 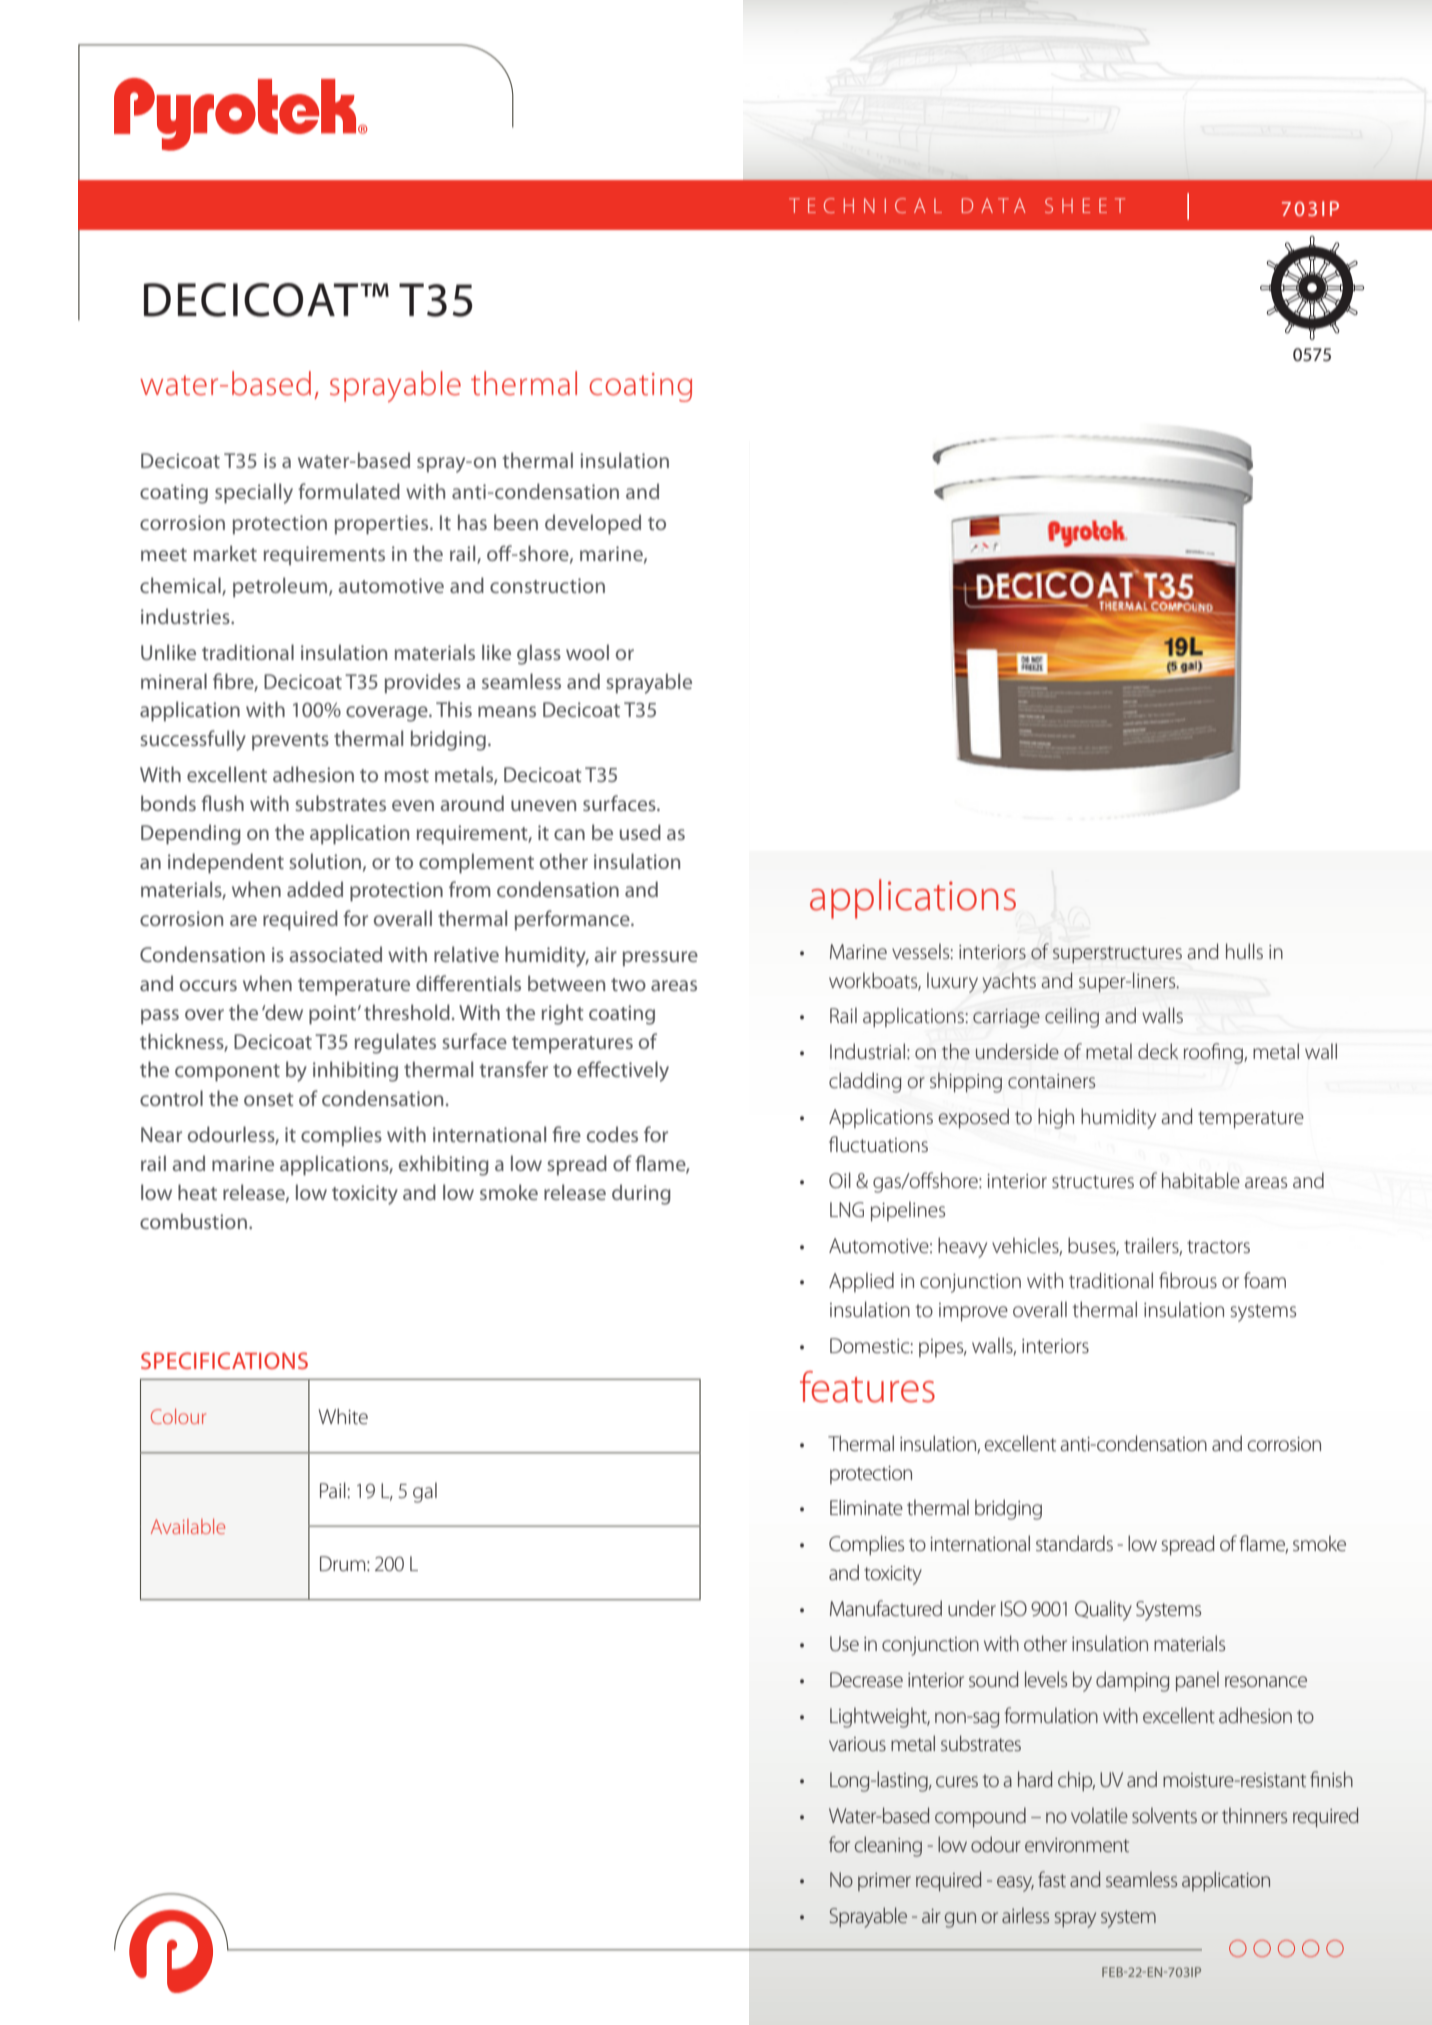 What do you see at coordinates (994, 205) in the document?
I see `DATA` at bounding box center [994, 205].
